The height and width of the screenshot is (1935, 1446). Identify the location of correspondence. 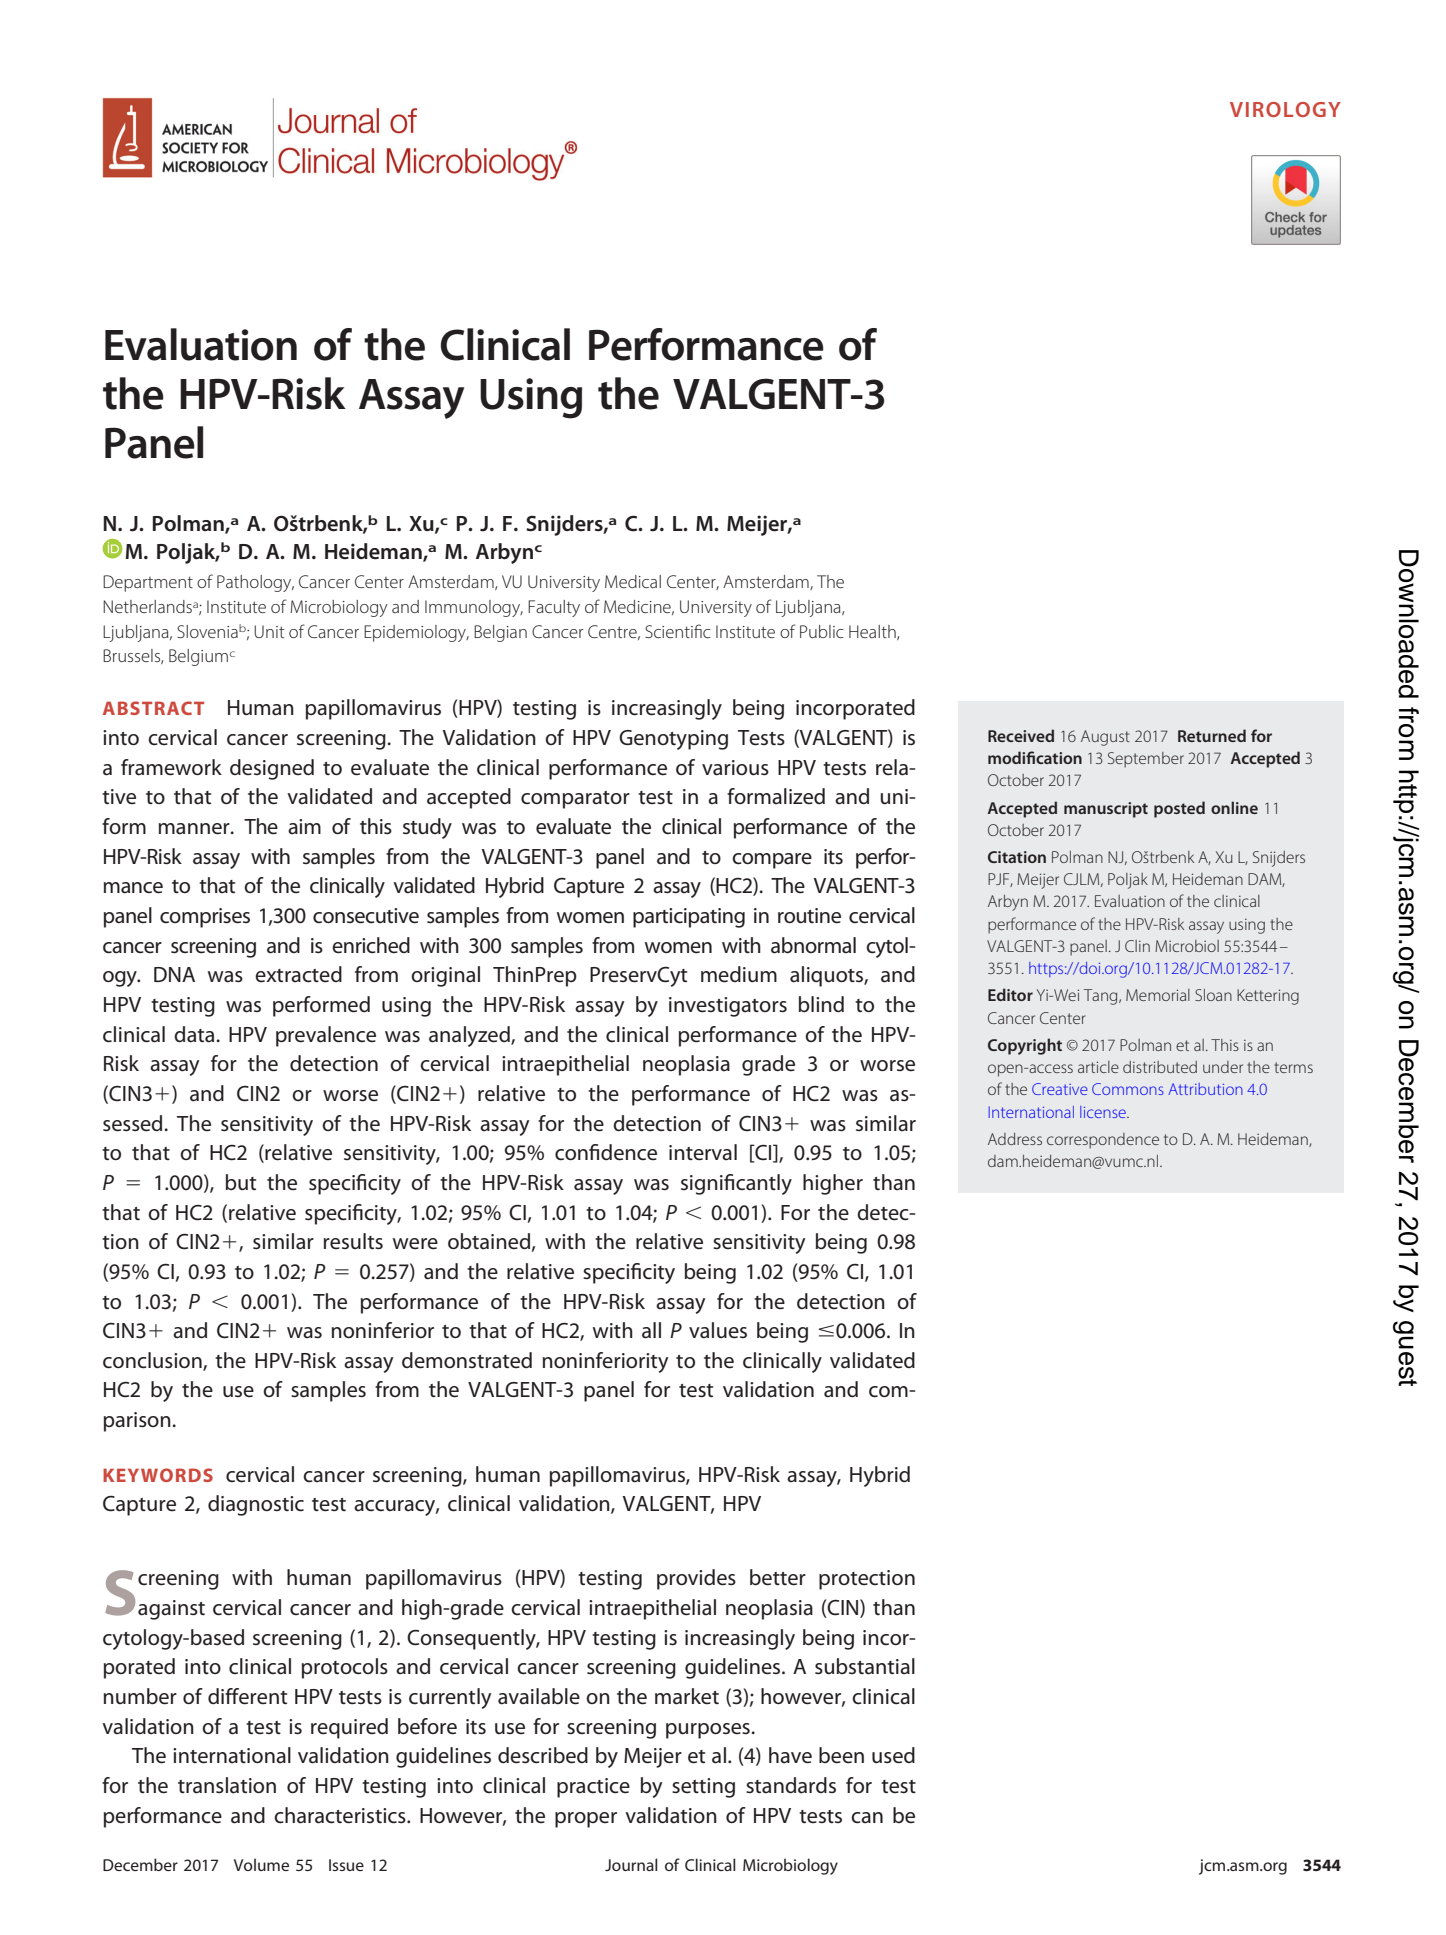
(1103, 1141).
